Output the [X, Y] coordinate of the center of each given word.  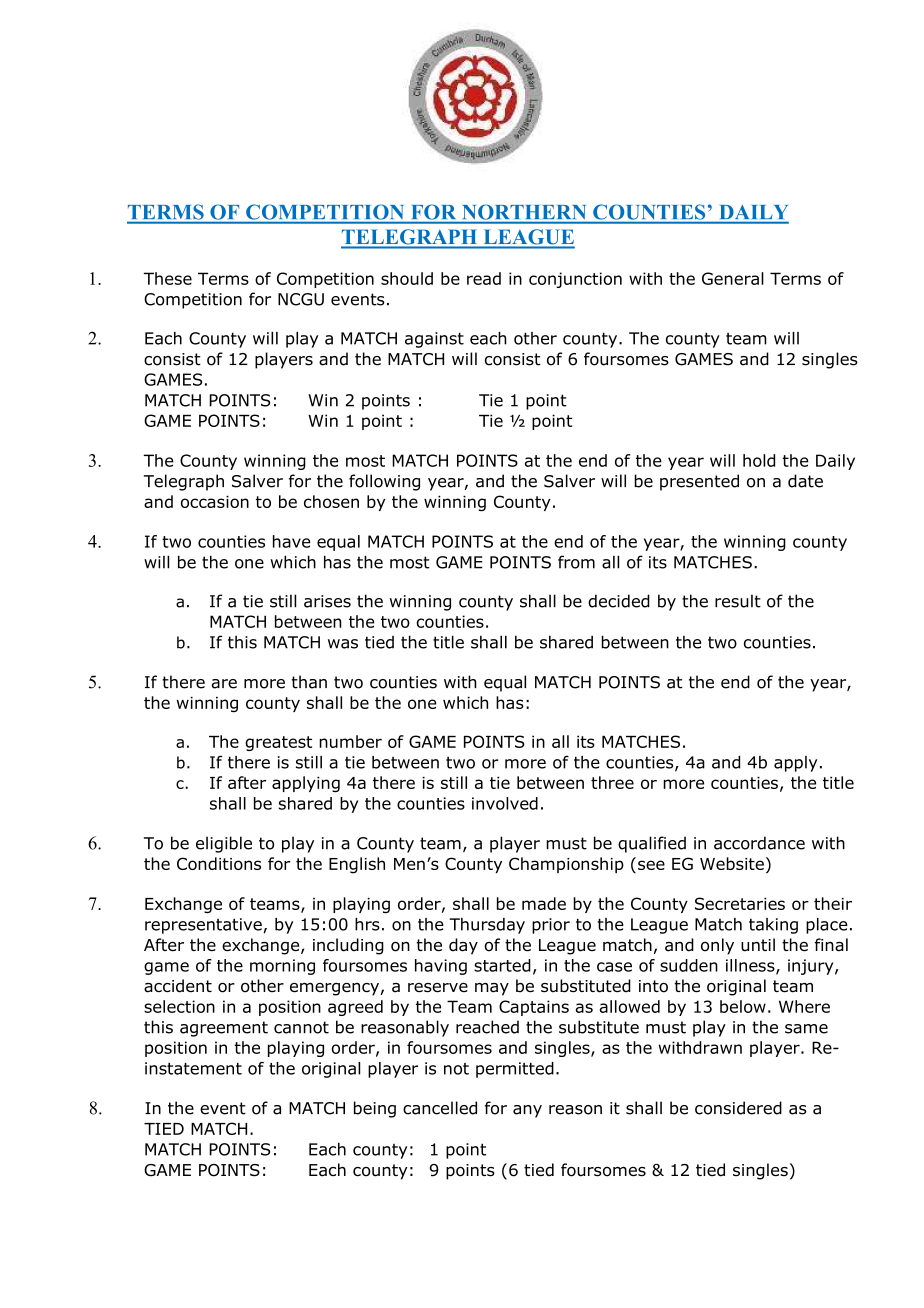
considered [738, 1108]
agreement [224, 1029]
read [484, 278]
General [733, 278]
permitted [515, 1070]
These [168, 278]
